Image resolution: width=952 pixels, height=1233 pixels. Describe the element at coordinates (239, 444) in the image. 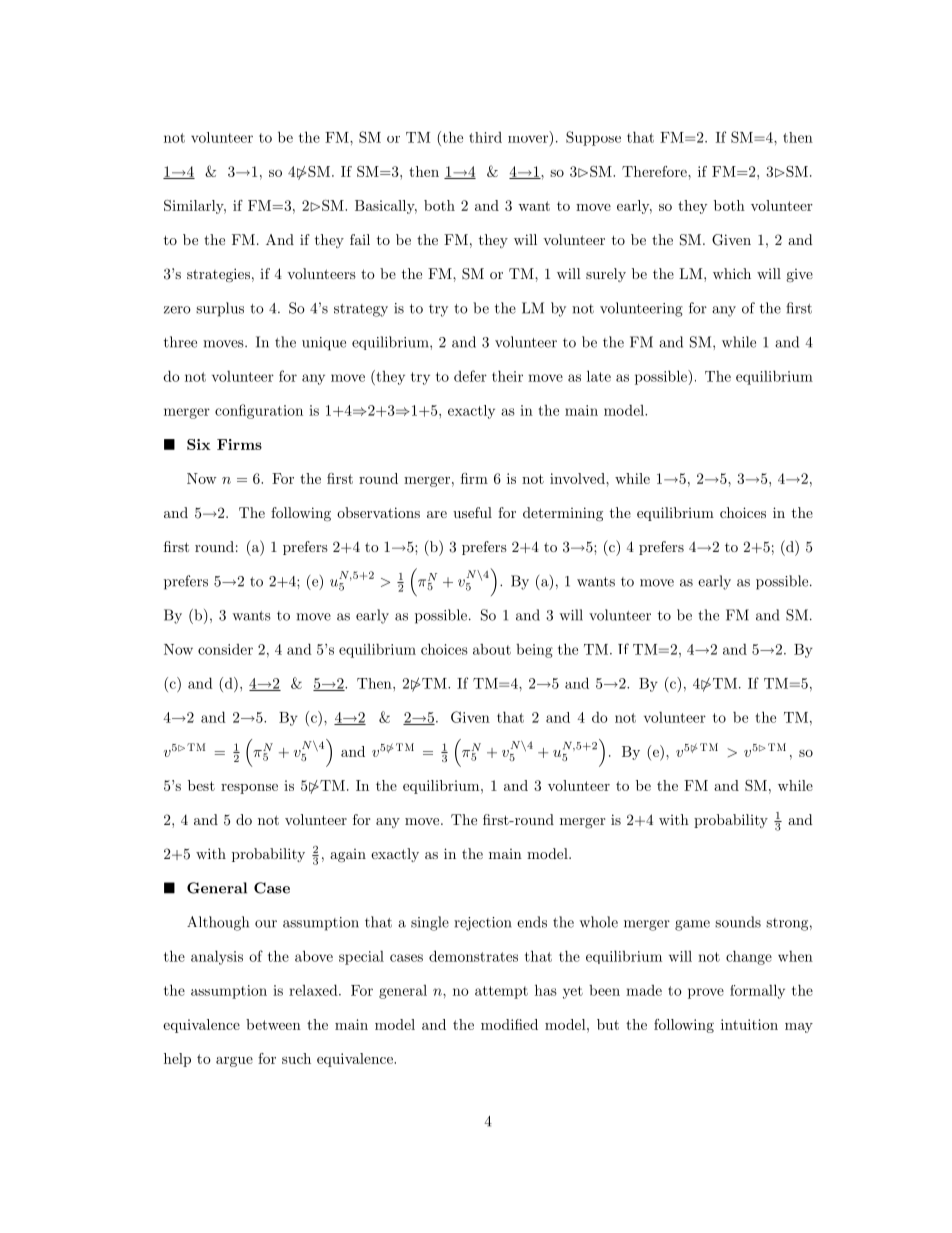

I see `Firms` at that location.
